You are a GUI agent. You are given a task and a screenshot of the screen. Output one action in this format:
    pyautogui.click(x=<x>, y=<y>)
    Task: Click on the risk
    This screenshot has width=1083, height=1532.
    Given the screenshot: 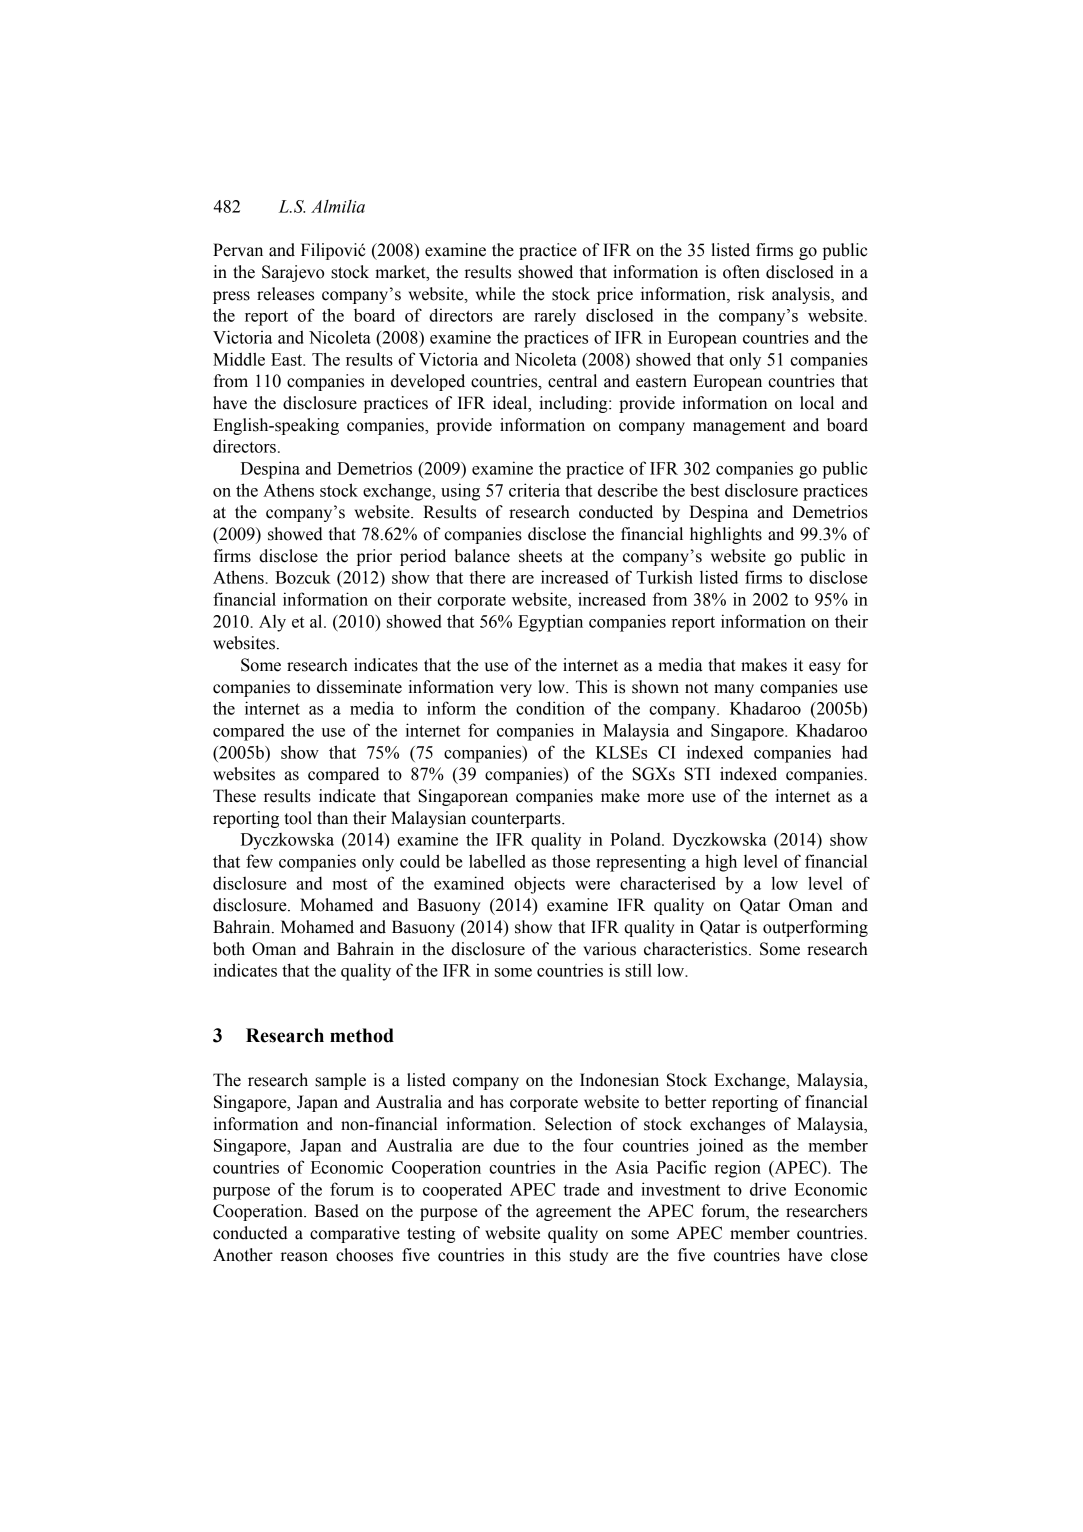 What is the action you would take?
    pyautogui.click(x=751, y=294)
